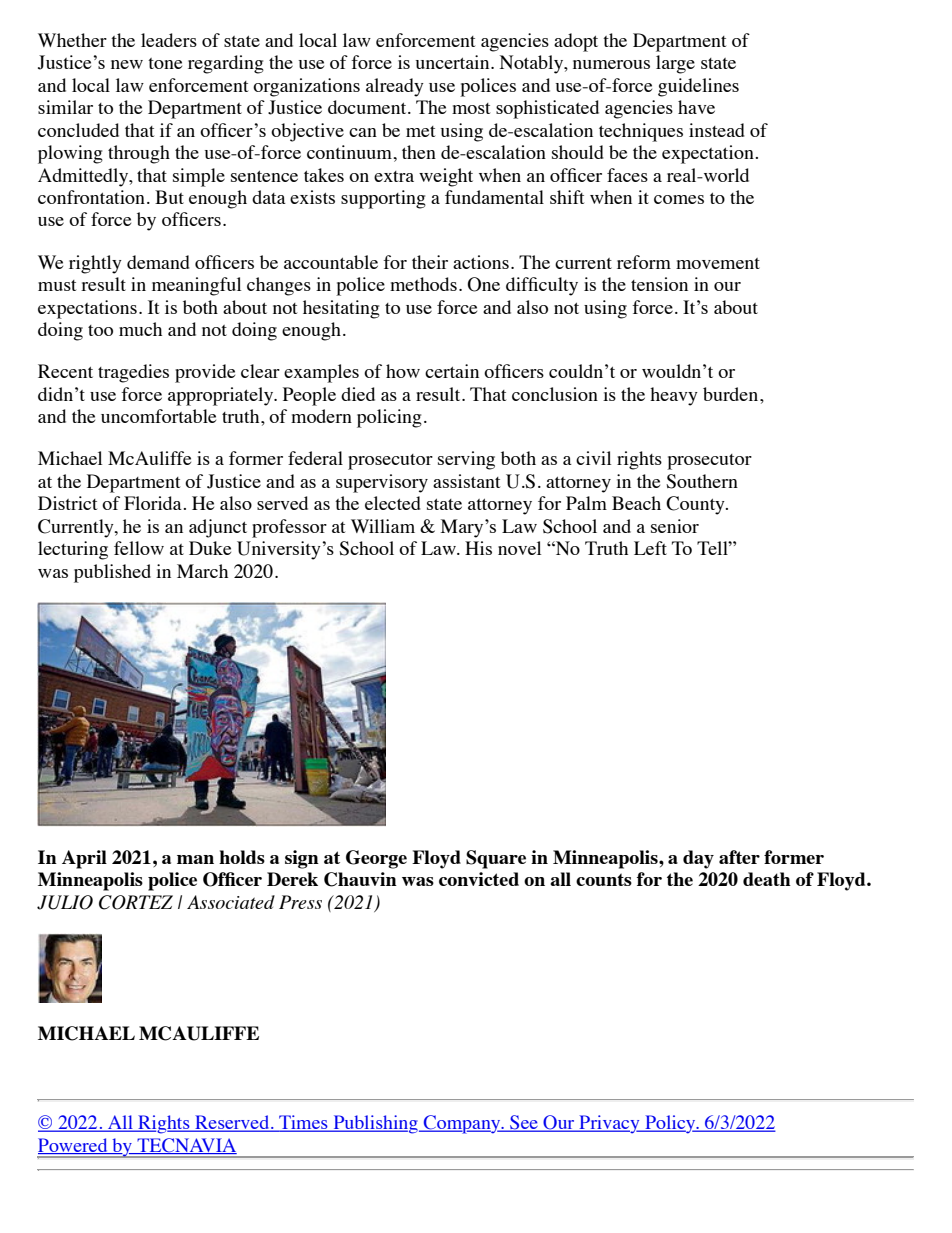 The image size is (952, 1233). I want to click on Privacy, so click(609, 1124).
